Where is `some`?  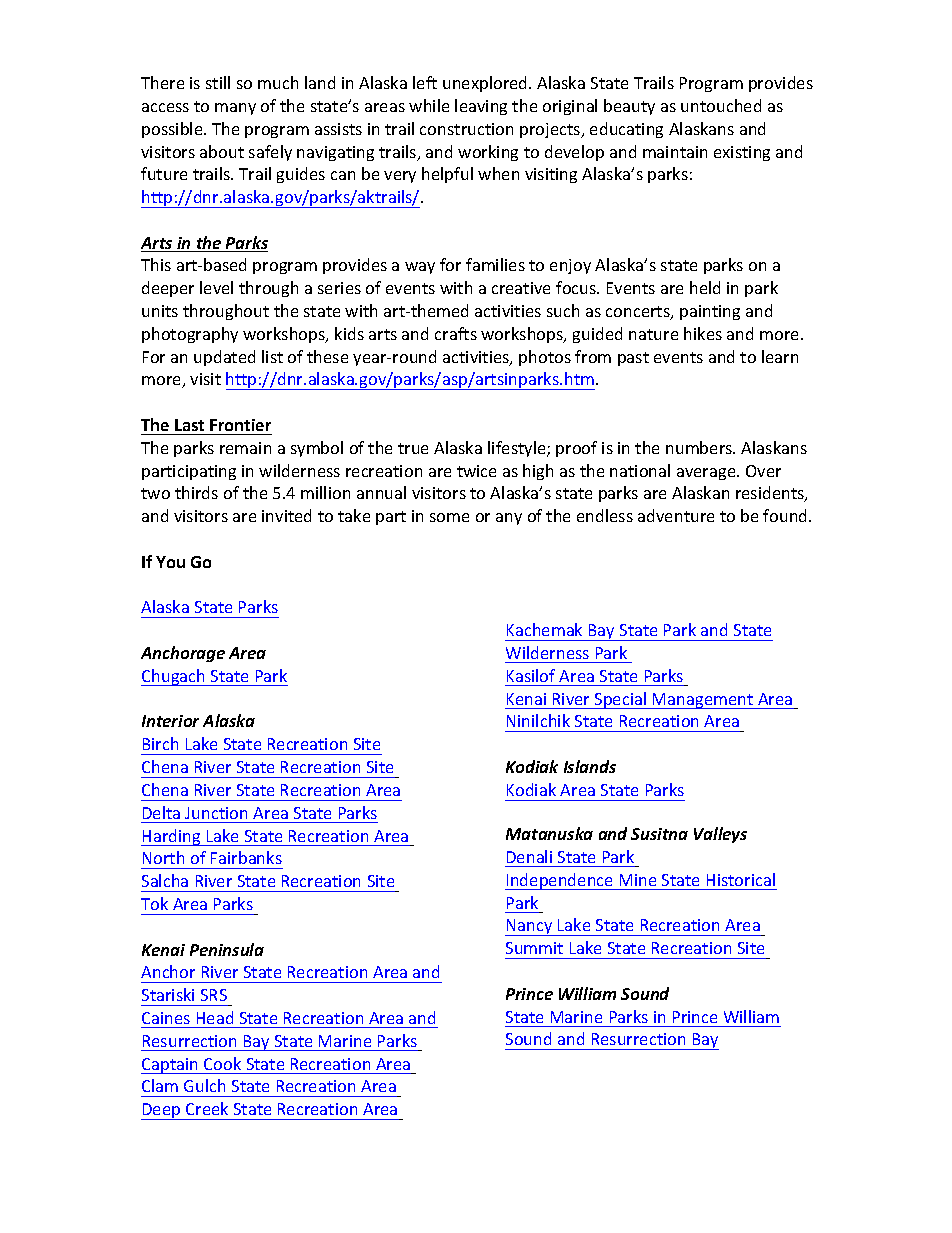
some is located at coordinates (449, 517).
